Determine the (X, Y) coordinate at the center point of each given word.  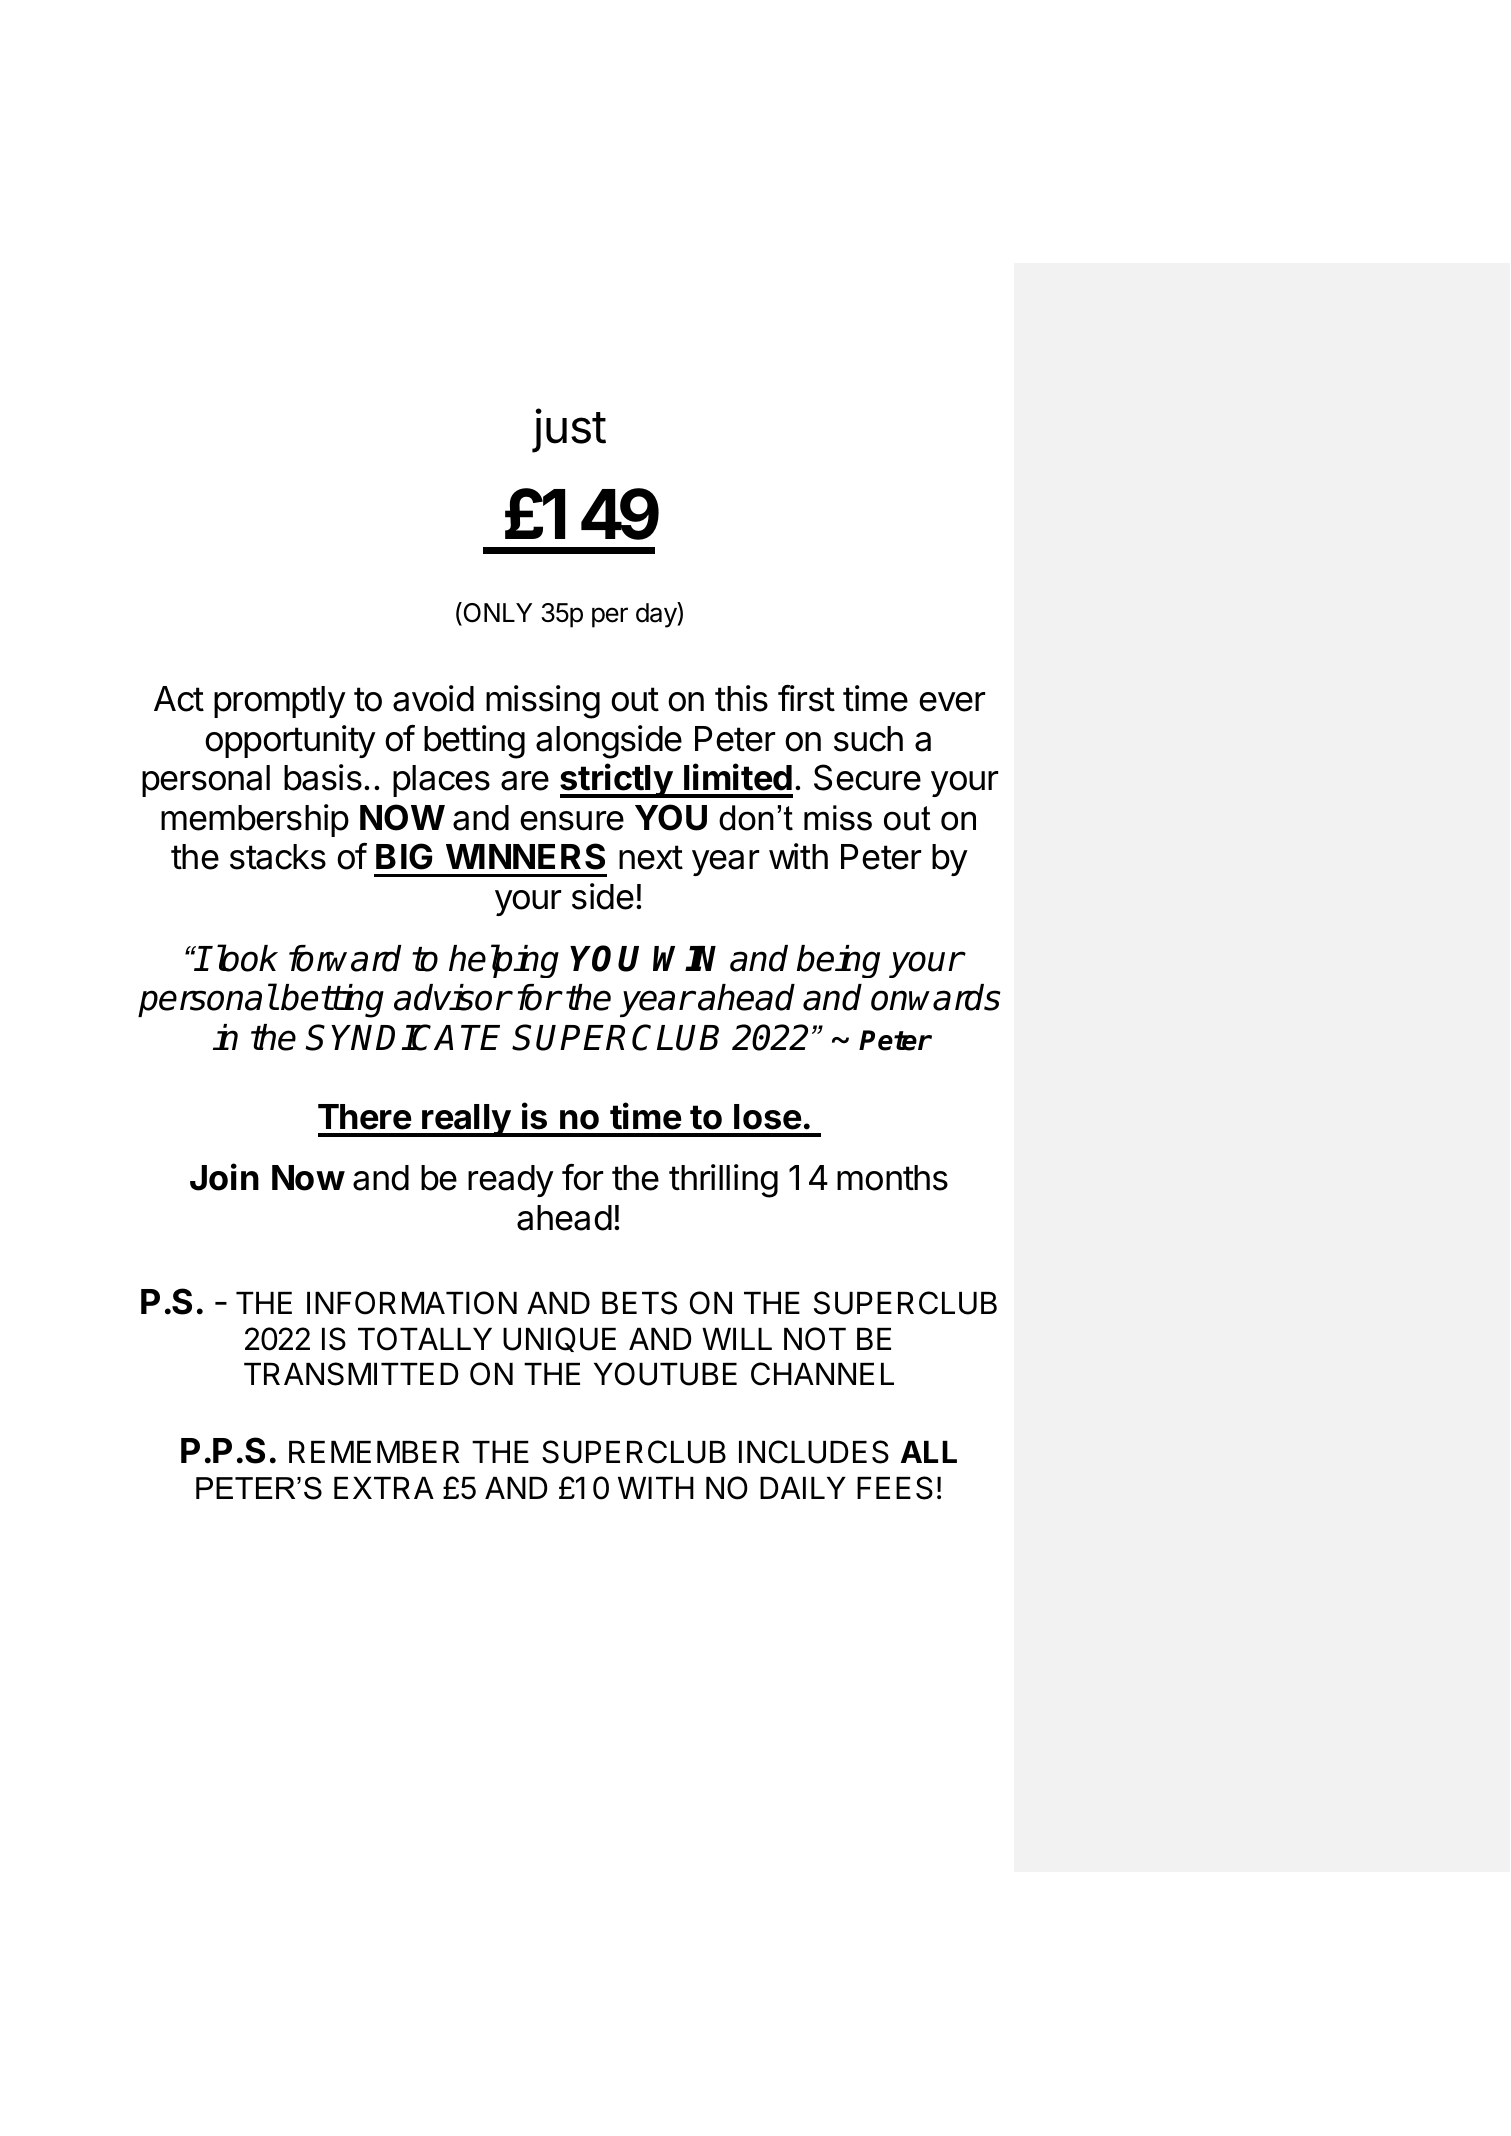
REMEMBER (374, 1452)
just (569, 430)
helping (504, 961)
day (657, 615)
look (245, 958)
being (838, 961)
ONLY (496, 613)
